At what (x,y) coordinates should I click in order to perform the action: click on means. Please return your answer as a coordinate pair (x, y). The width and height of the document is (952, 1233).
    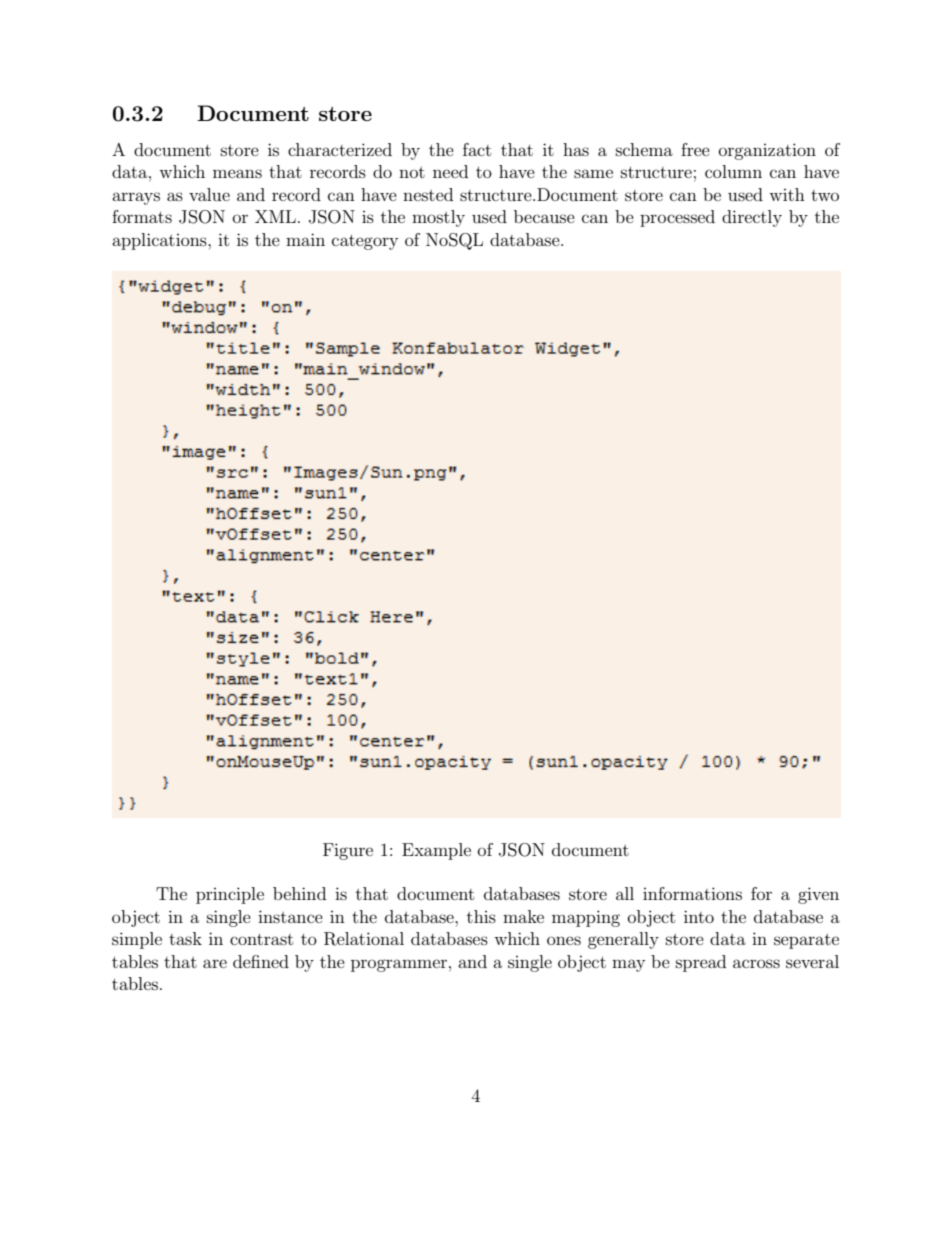
    Looking at the image, I should click on (237, 173).
